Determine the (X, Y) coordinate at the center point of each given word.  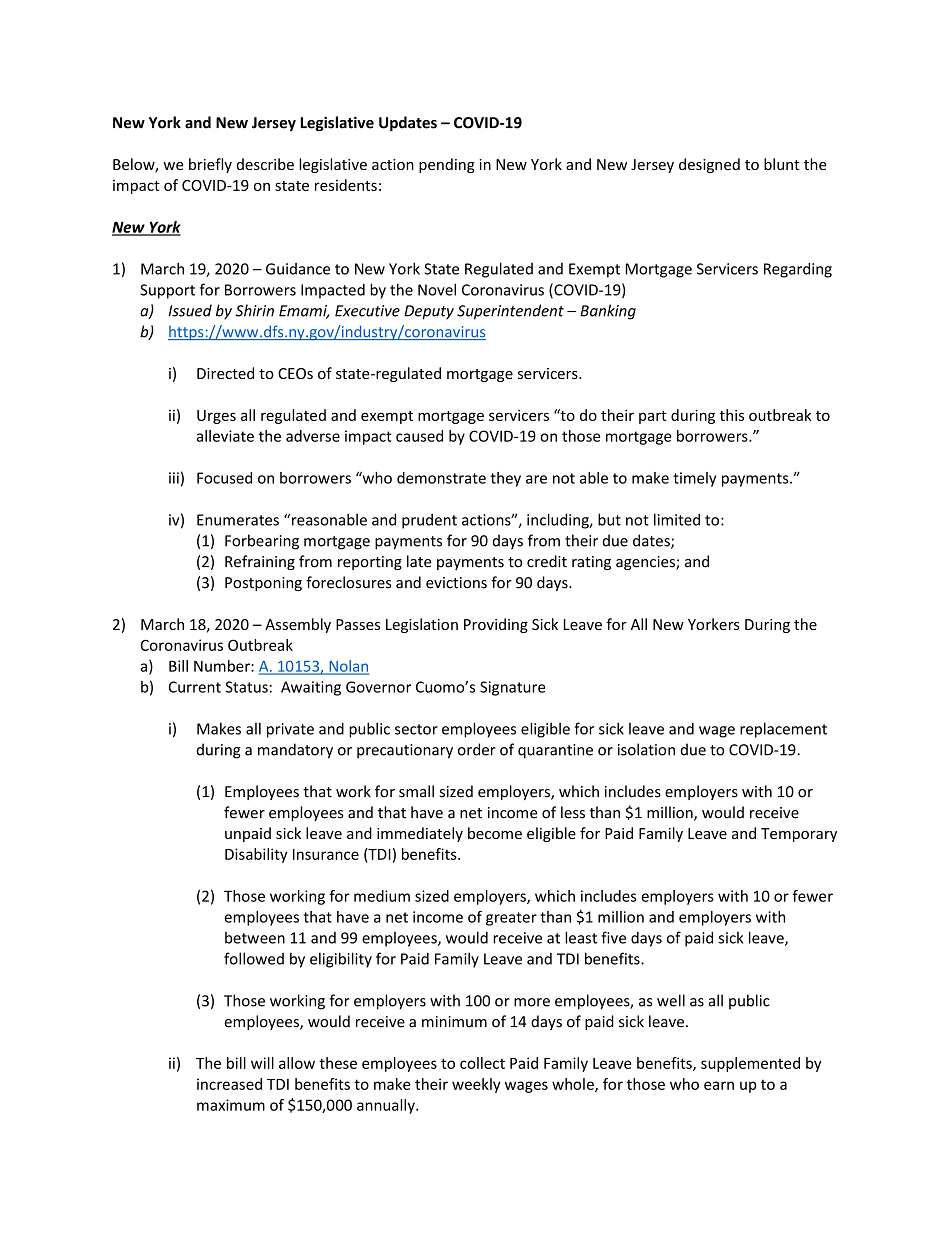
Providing (496, 625)
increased (229, 1084)
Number (223, 666)
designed (709, 165)
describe (265, 164)
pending (447, 165)
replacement (783, 730)
